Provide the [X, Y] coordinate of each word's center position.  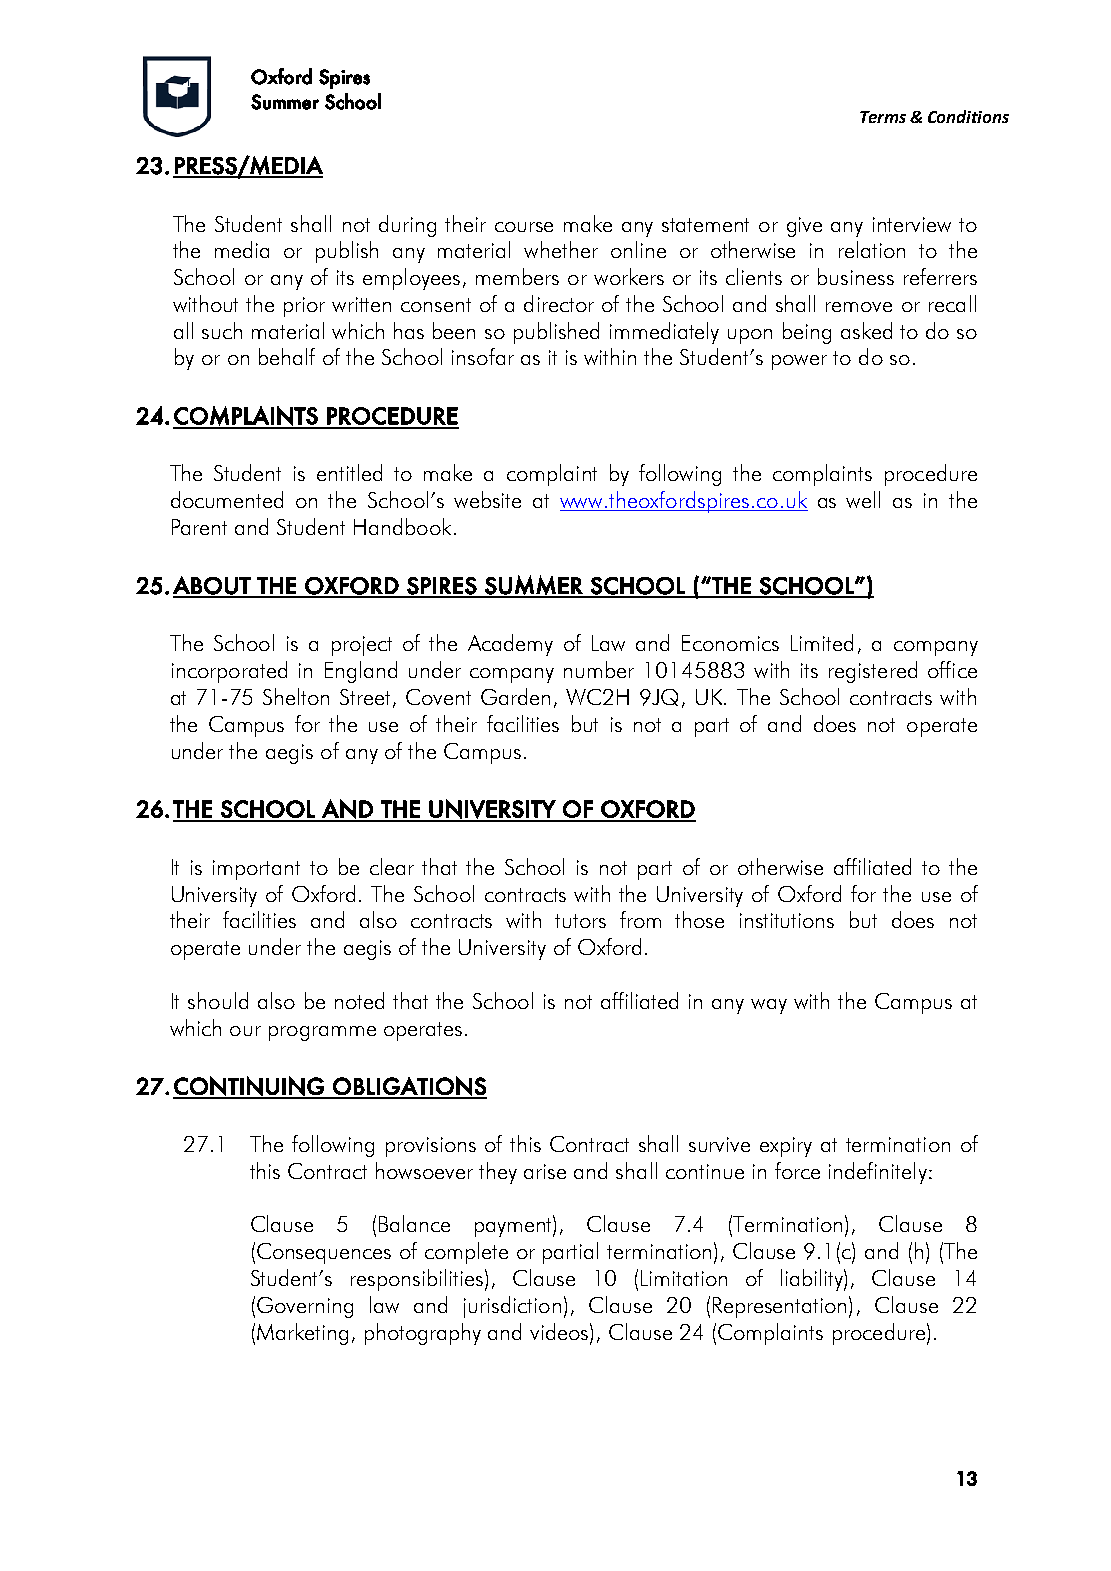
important [256, 870]
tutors [580, 921]
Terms [883, 117]
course [524, 227]
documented [227, 499]
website [487, 499]
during [407, 226]
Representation [779, 1307]
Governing [305, 1307]
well [863, 499]
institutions [787, 920]
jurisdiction [512, 1307]
